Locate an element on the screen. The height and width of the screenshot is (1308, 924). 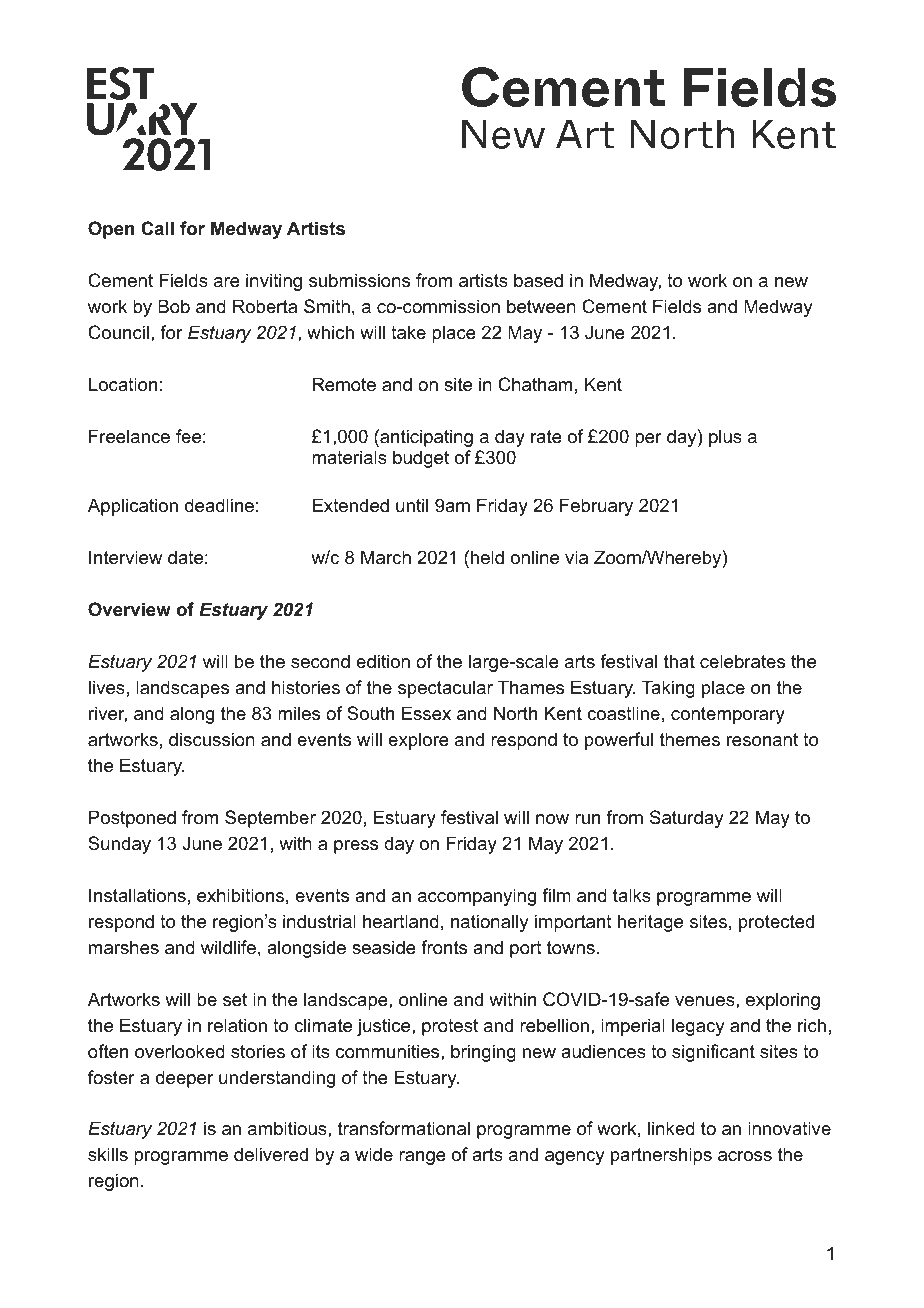
budget is located at coordinates (421, 459).
